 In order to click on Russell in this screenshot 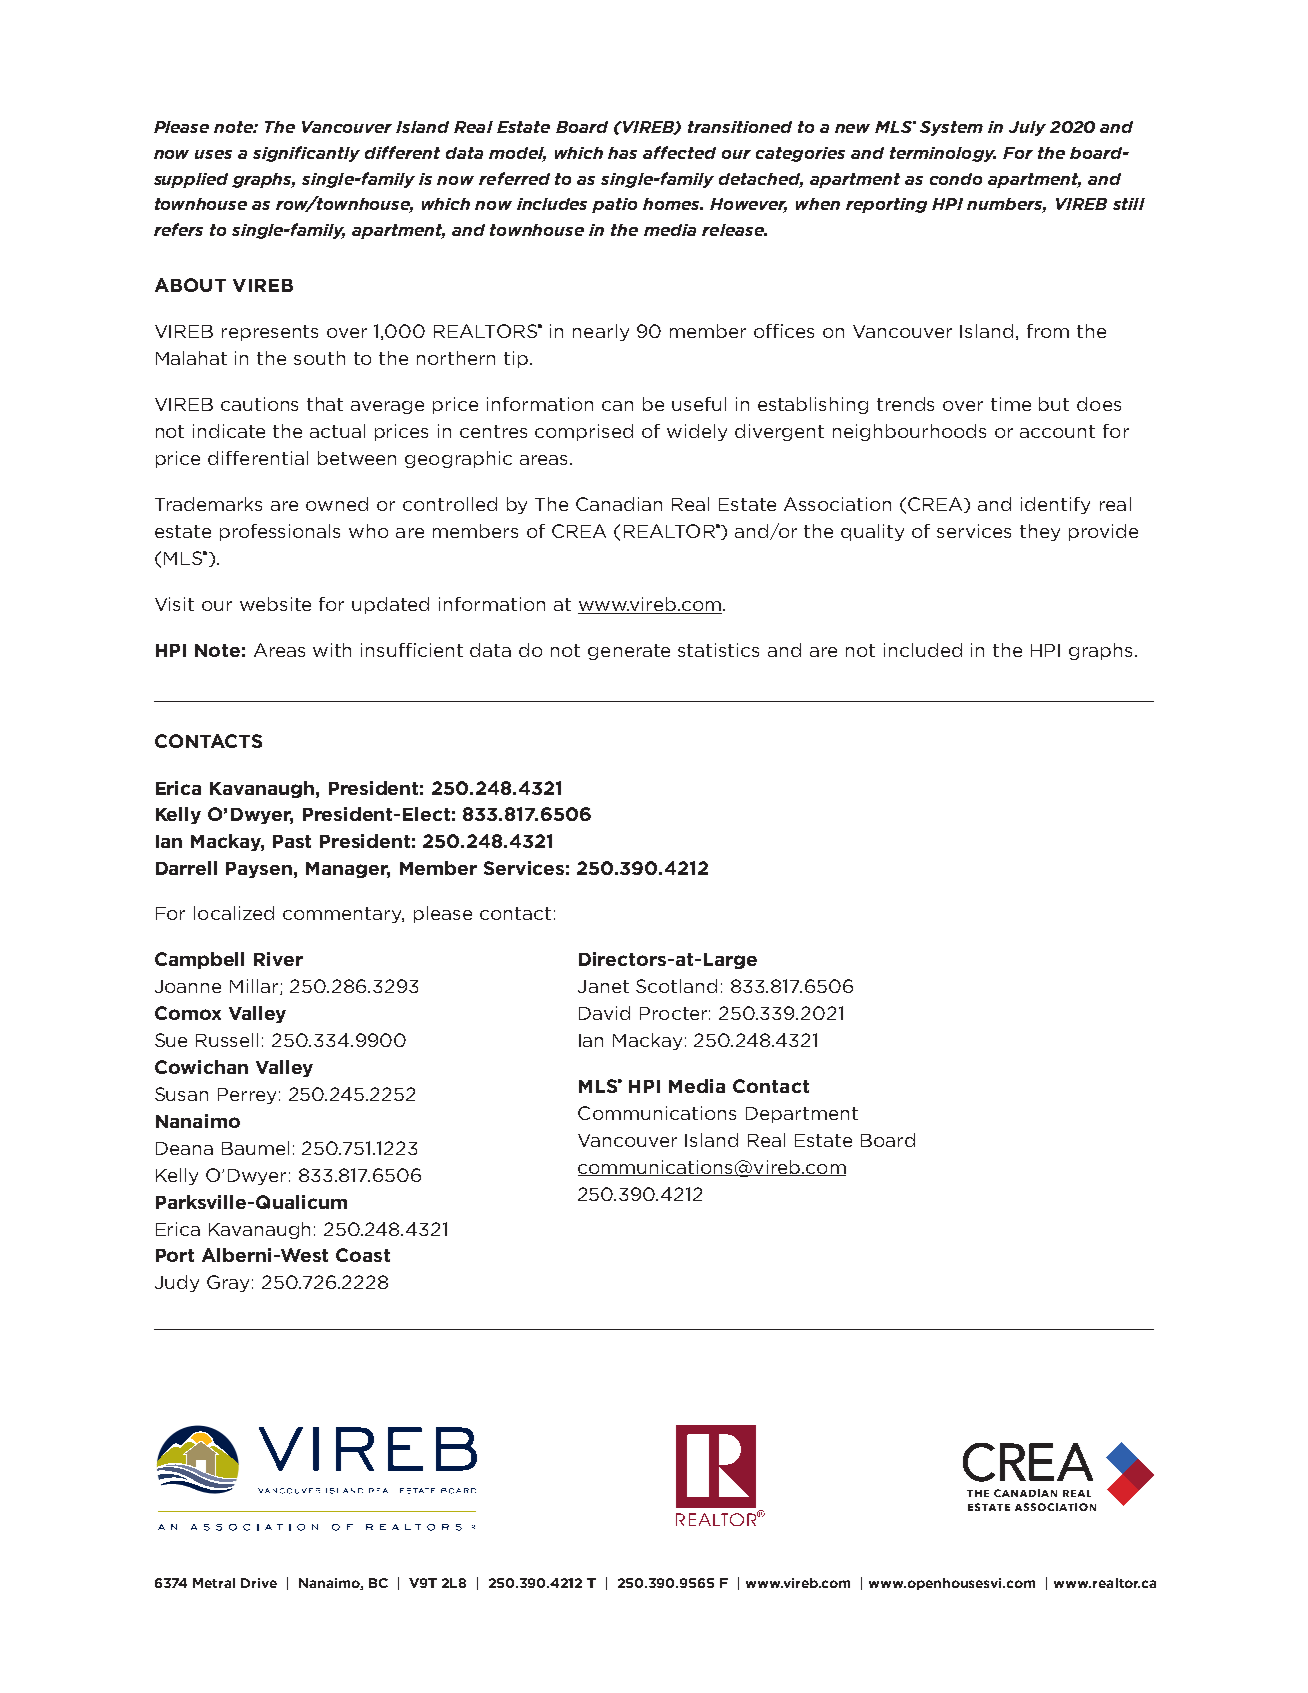, I will do `click(227, 1040)`.
